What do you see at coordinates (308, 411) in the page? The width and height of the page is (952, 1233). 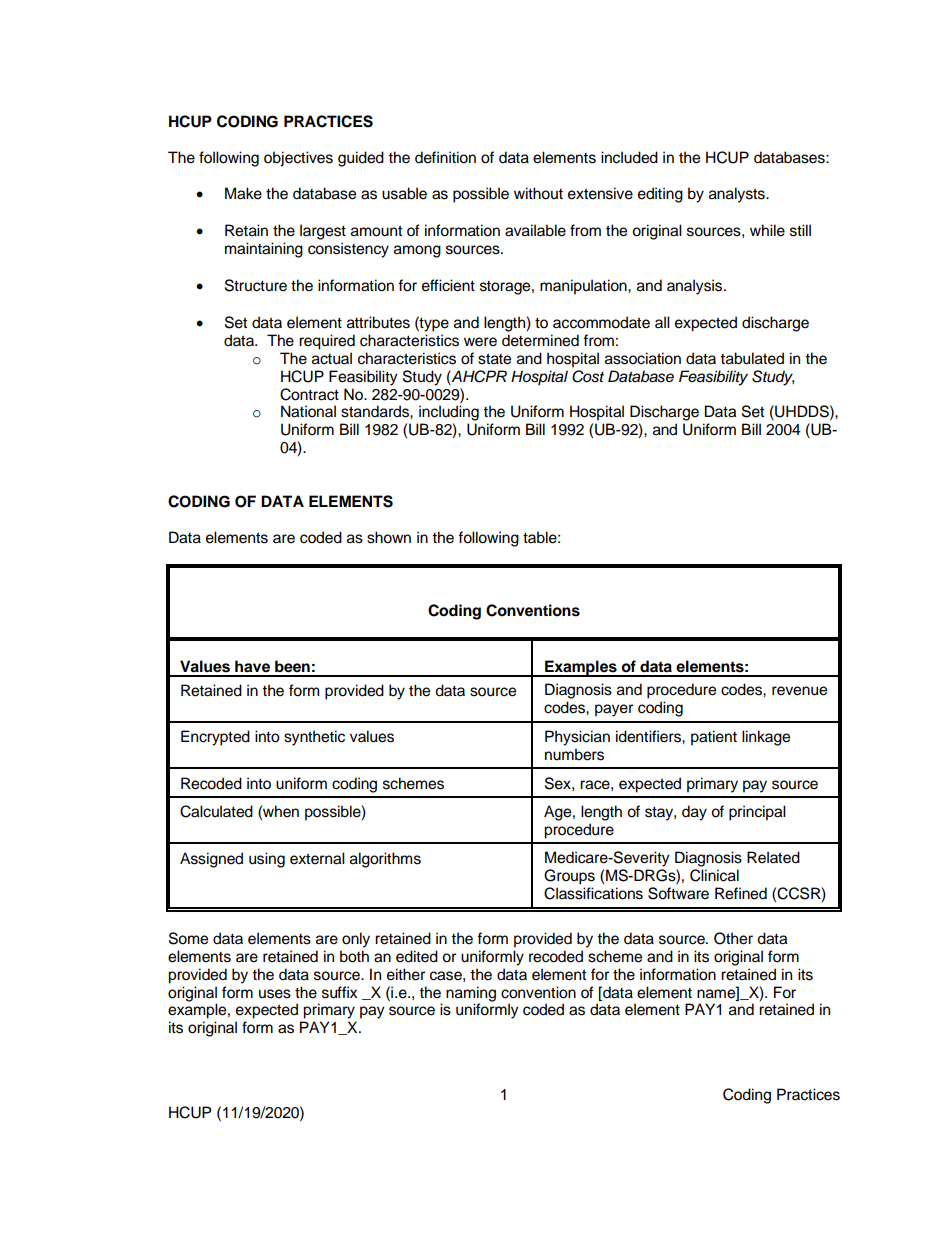 I see `National` at bounding box center [308, 411].
